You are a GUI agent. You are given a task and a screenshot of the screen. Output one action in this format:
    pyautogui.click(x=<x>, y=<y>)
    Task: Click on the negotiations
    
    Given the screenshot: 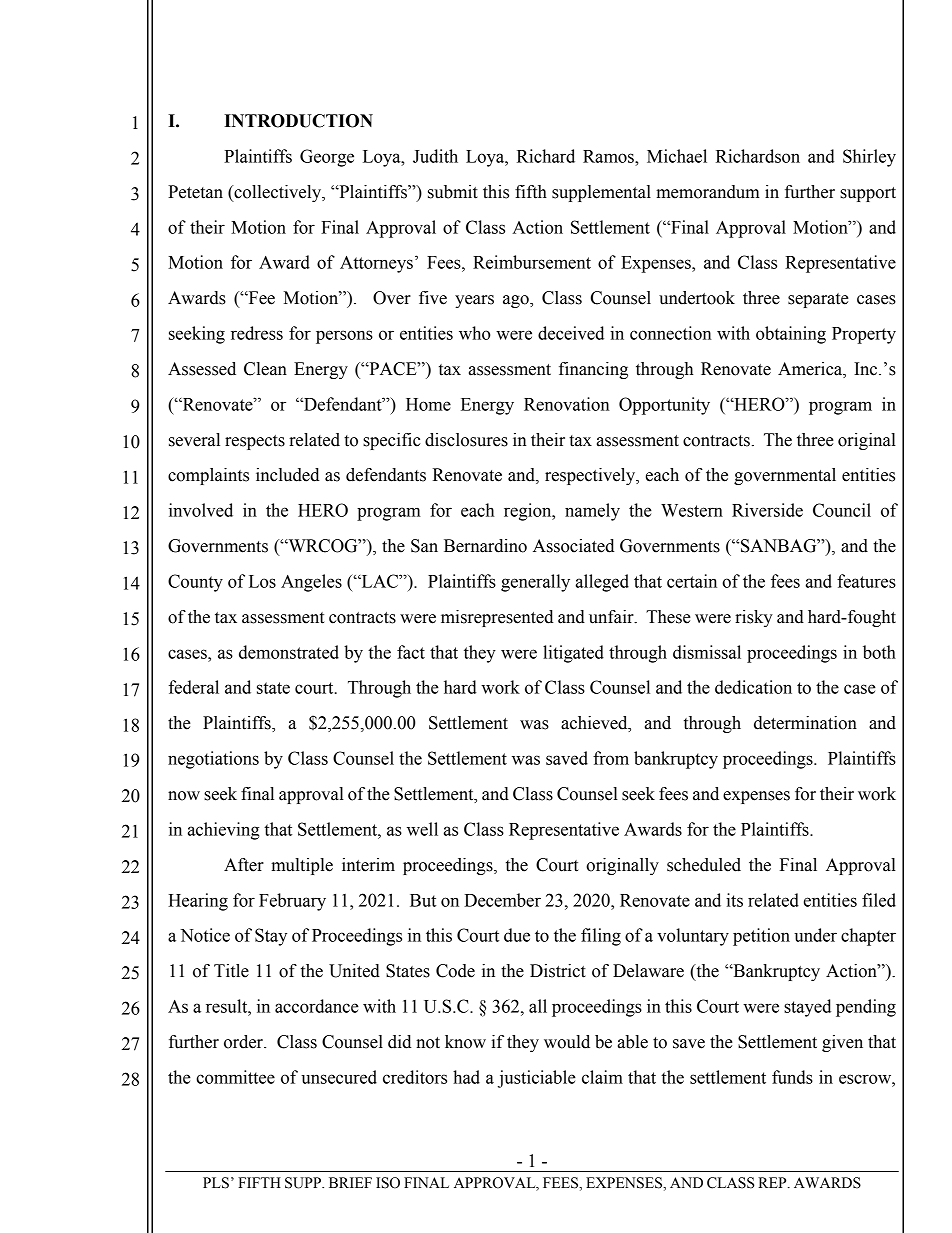 What is the action you would take?
    pyautogui.click(x=213, y=760)
